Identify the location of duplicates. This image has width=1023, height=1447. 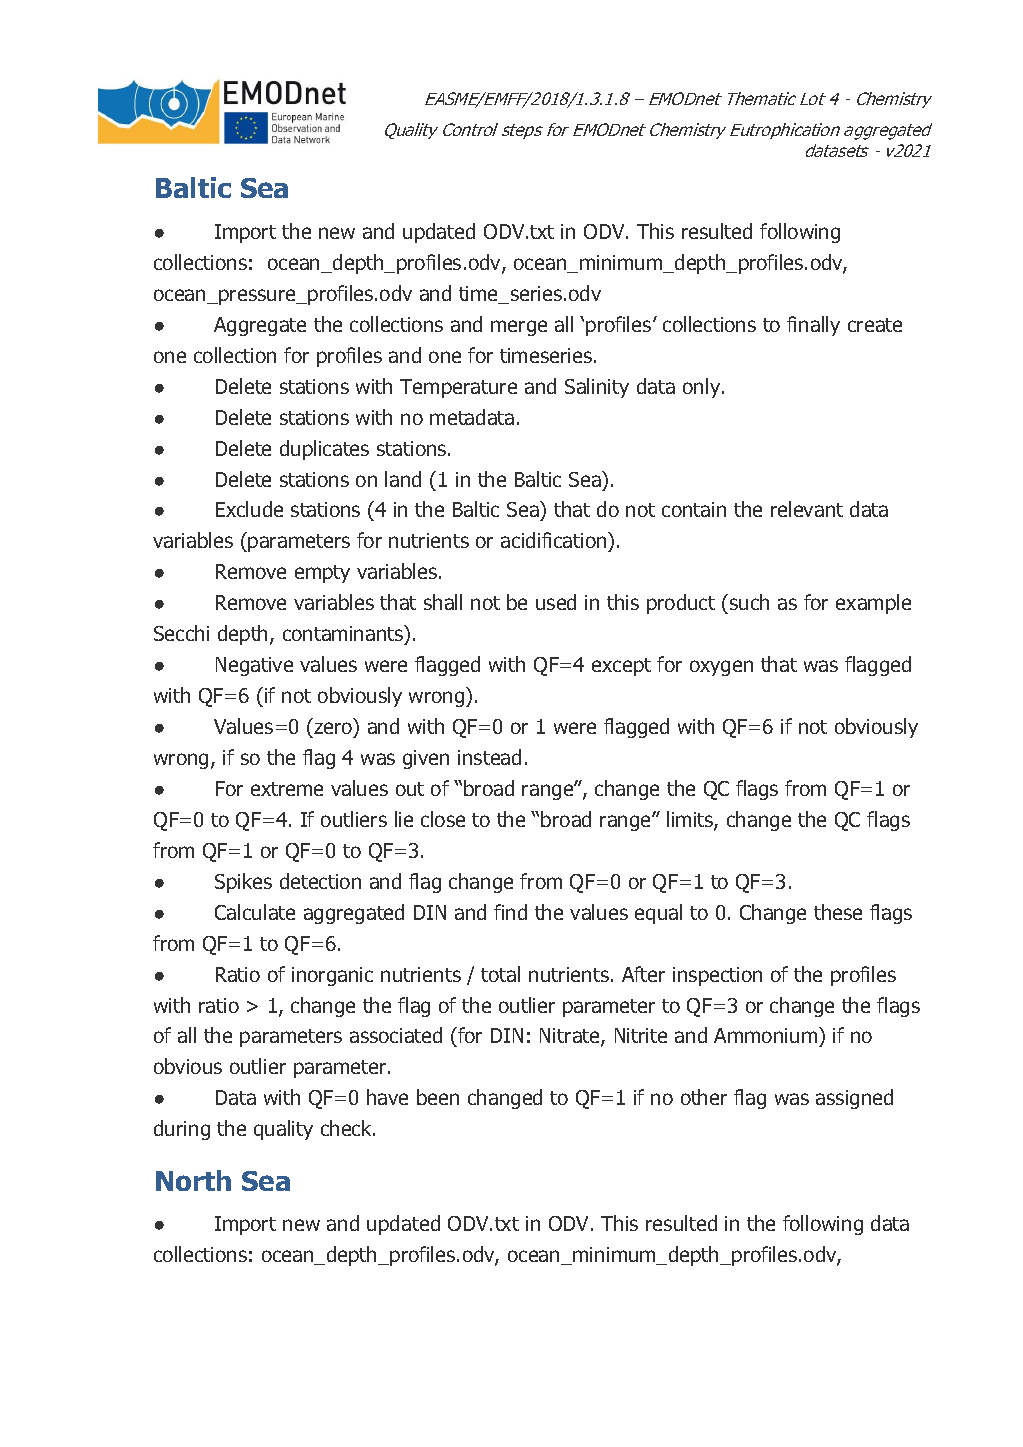
(324, 450).
